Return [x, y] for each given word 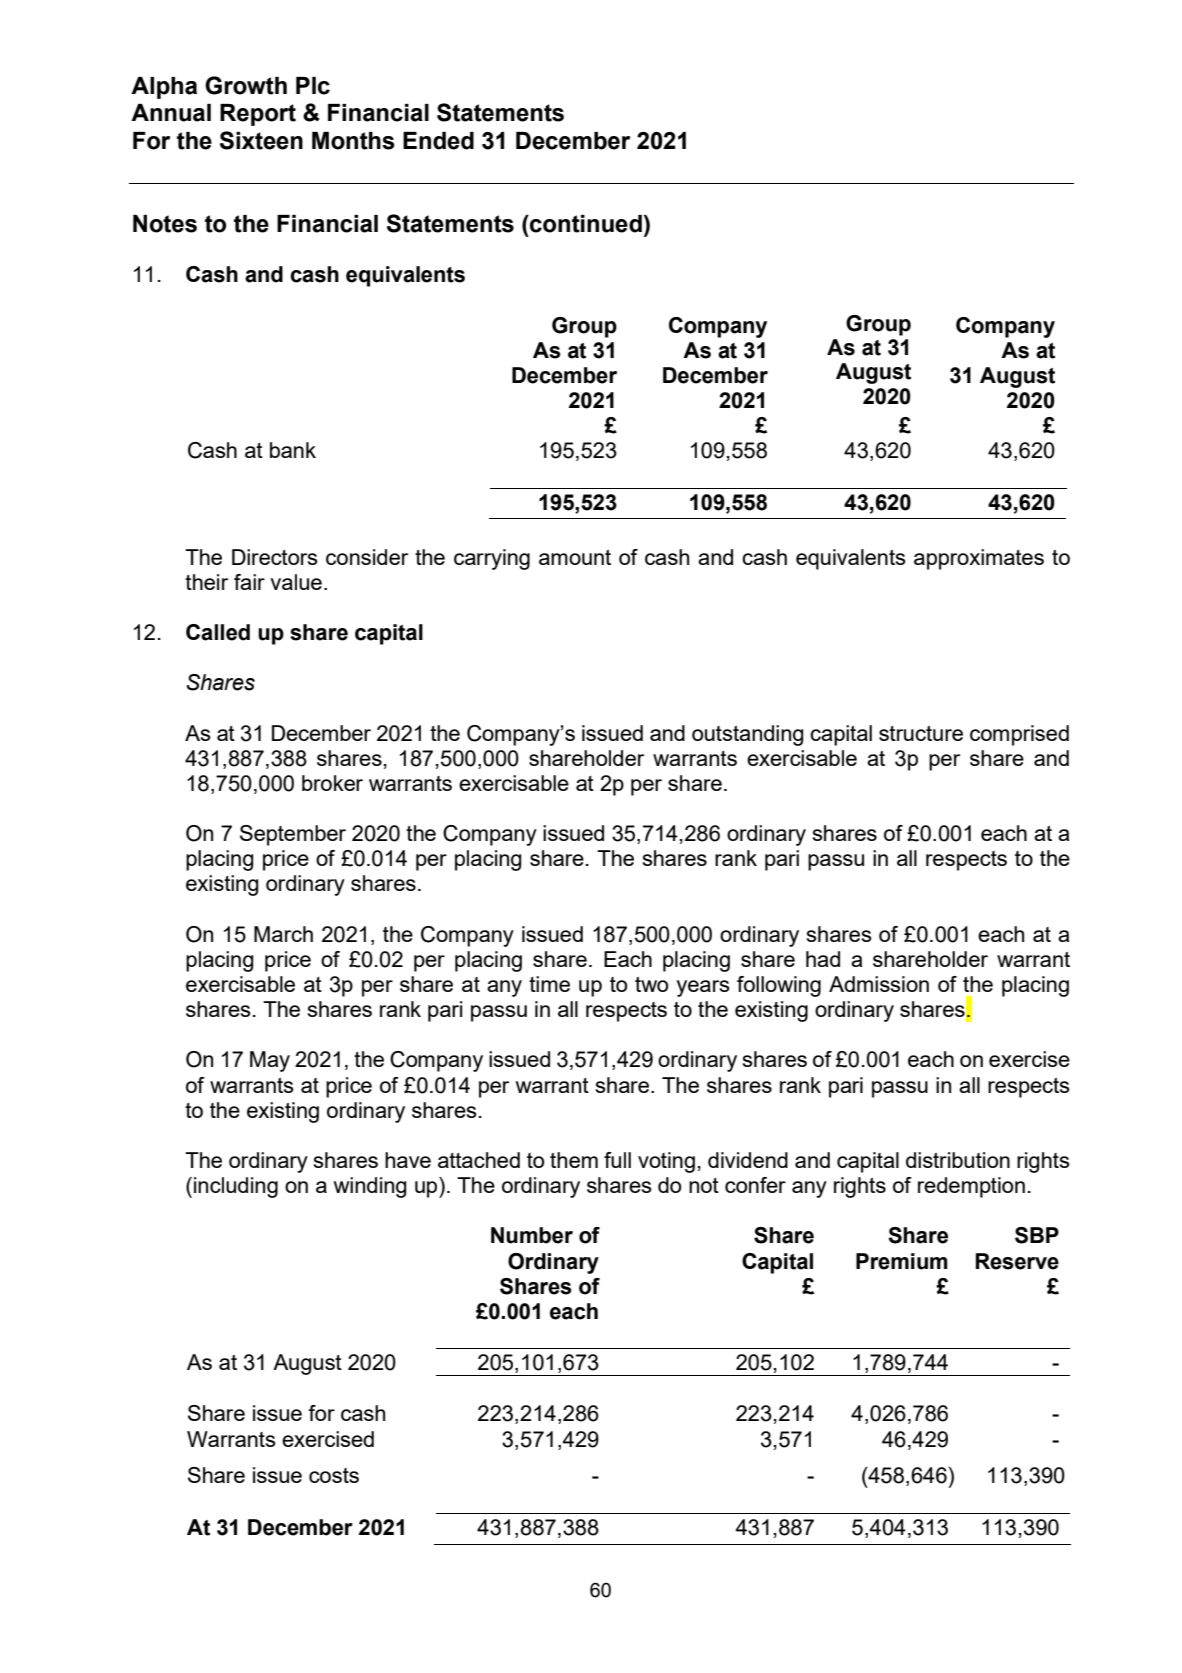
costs [334, 1475]
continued [585, 224]
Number [532, 1235]
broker [332, 783]
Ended [438, 141]
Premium [902, 1261]
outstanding [748, 735]
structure [921, 733]
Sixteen [261, 140]
